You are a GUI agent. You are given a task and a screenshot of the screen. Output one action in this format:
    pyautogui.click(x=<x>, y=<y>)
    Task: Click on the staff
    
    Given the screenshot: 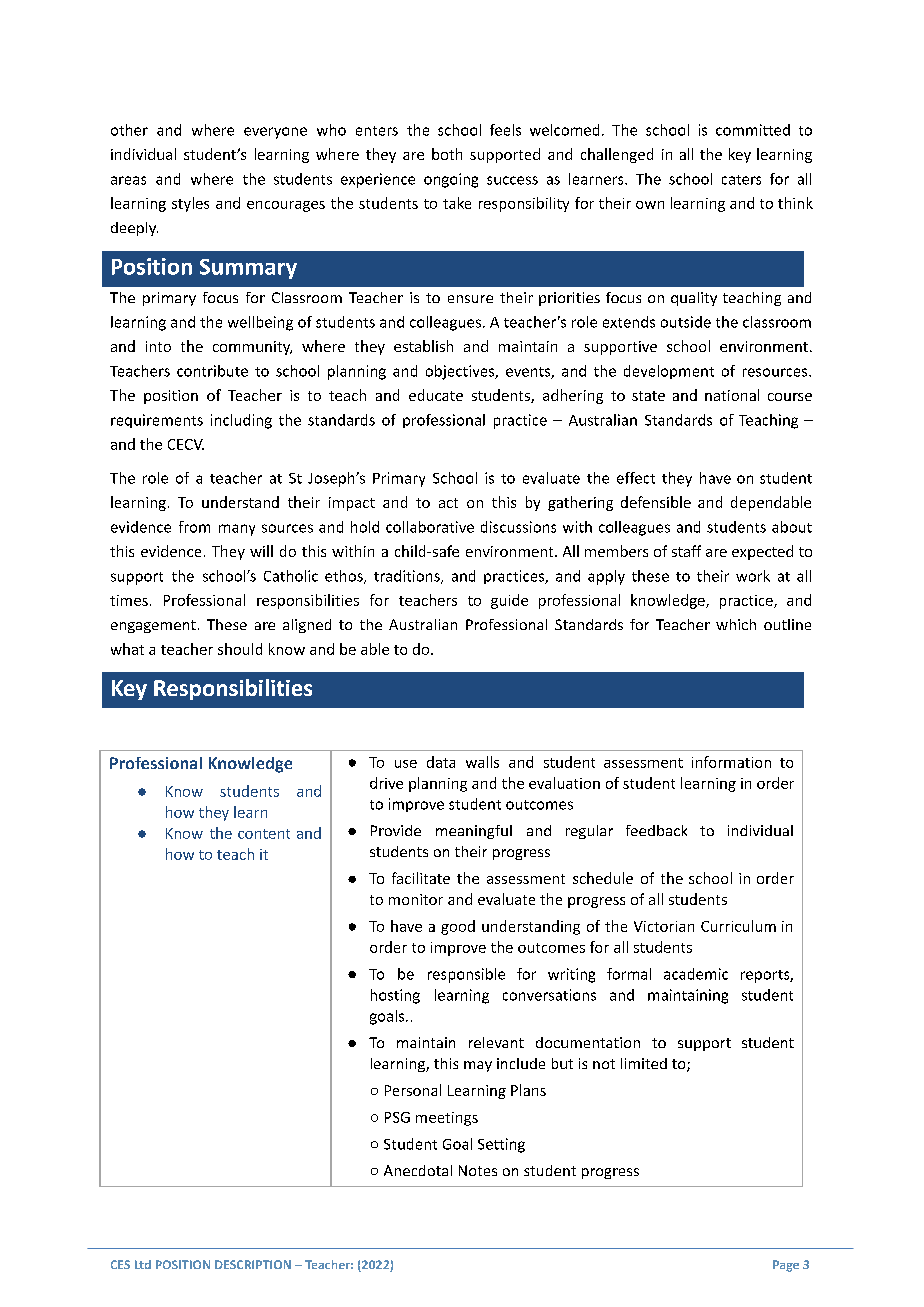 What is the action you would take?
    pyautogui.click(x=686, y=551)
